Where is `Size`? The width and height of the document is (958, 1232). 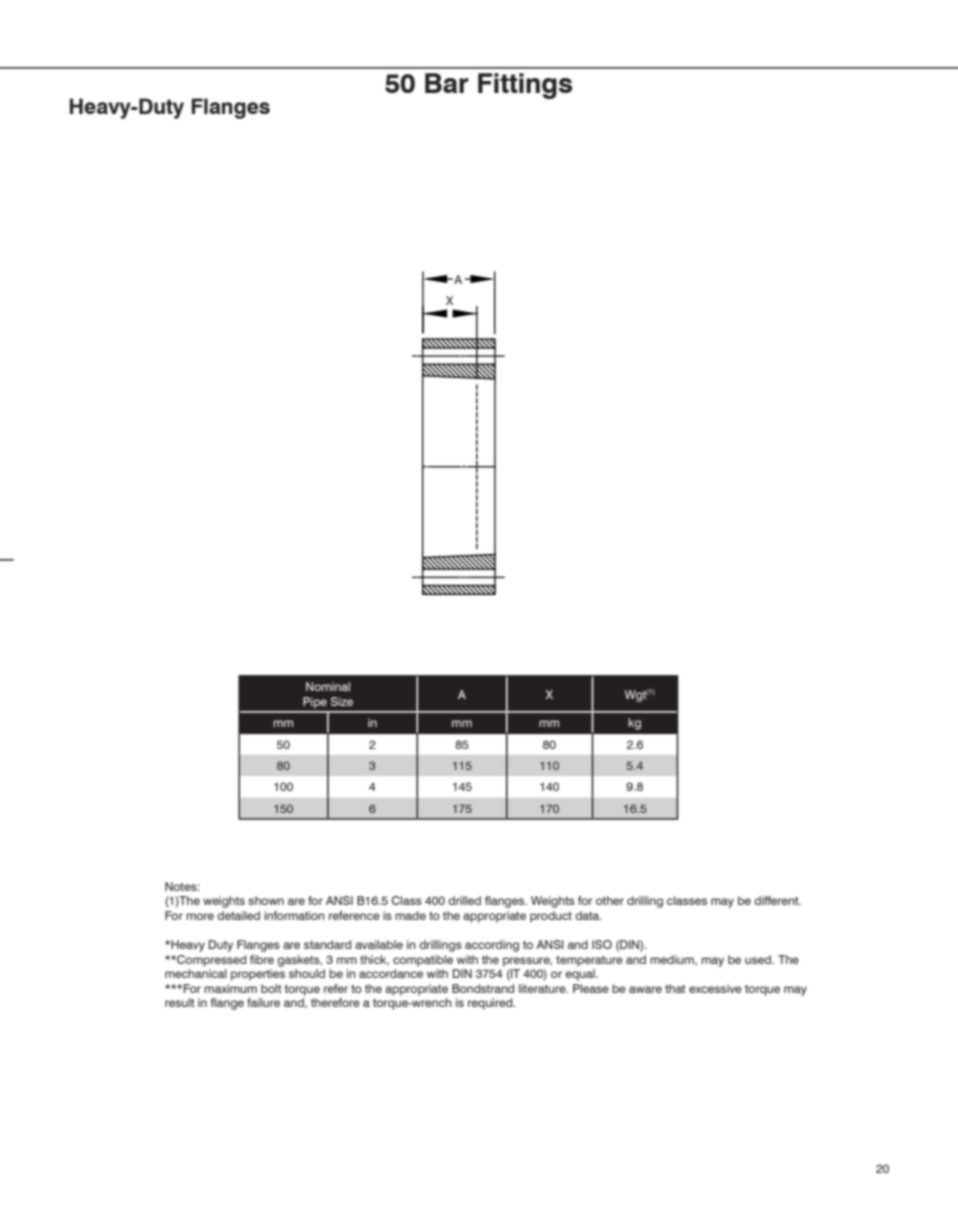
Size is located at coordinates (342, 701).
